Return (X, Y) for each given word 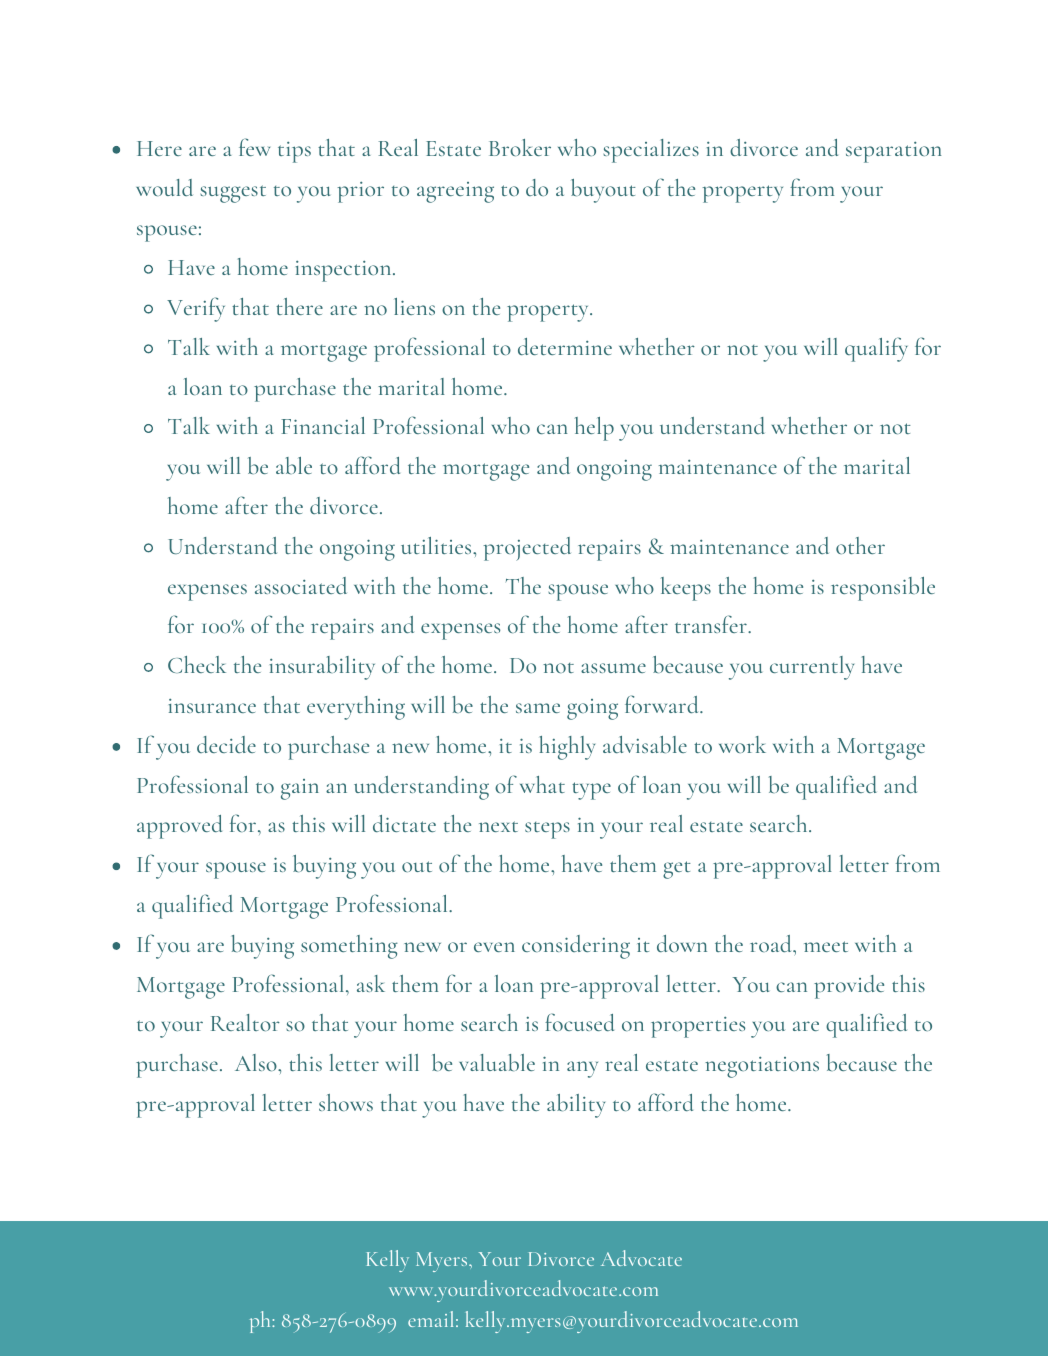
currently (812, 668)
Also (257, 1062)
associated (301, 585)
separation (894, 152)
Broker (520, 147)
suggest (233, 194)
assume (613, 668)
